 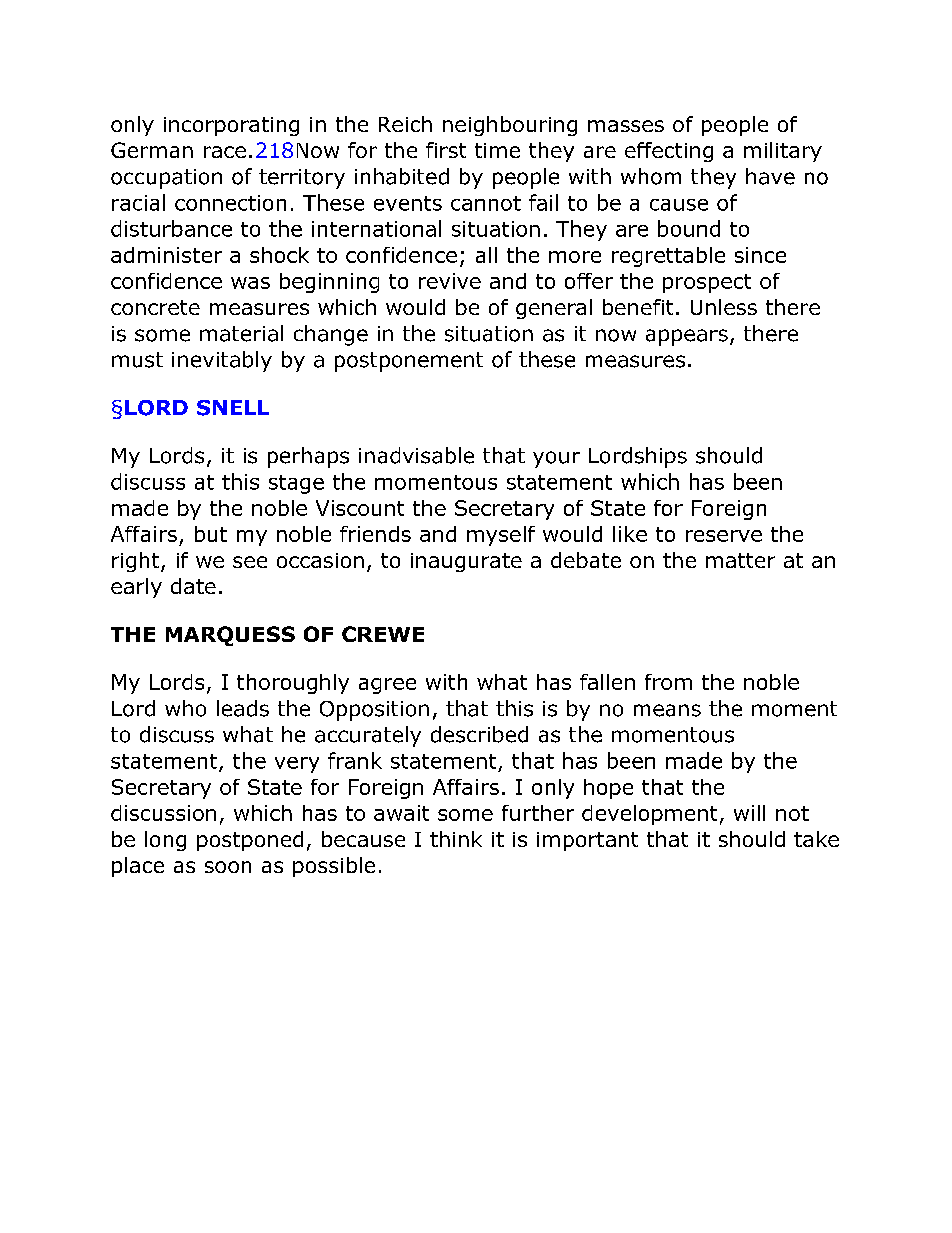 What do you see at coordinates (211, 534) in the document?
I see `but` at bounding box center [211, 534].
